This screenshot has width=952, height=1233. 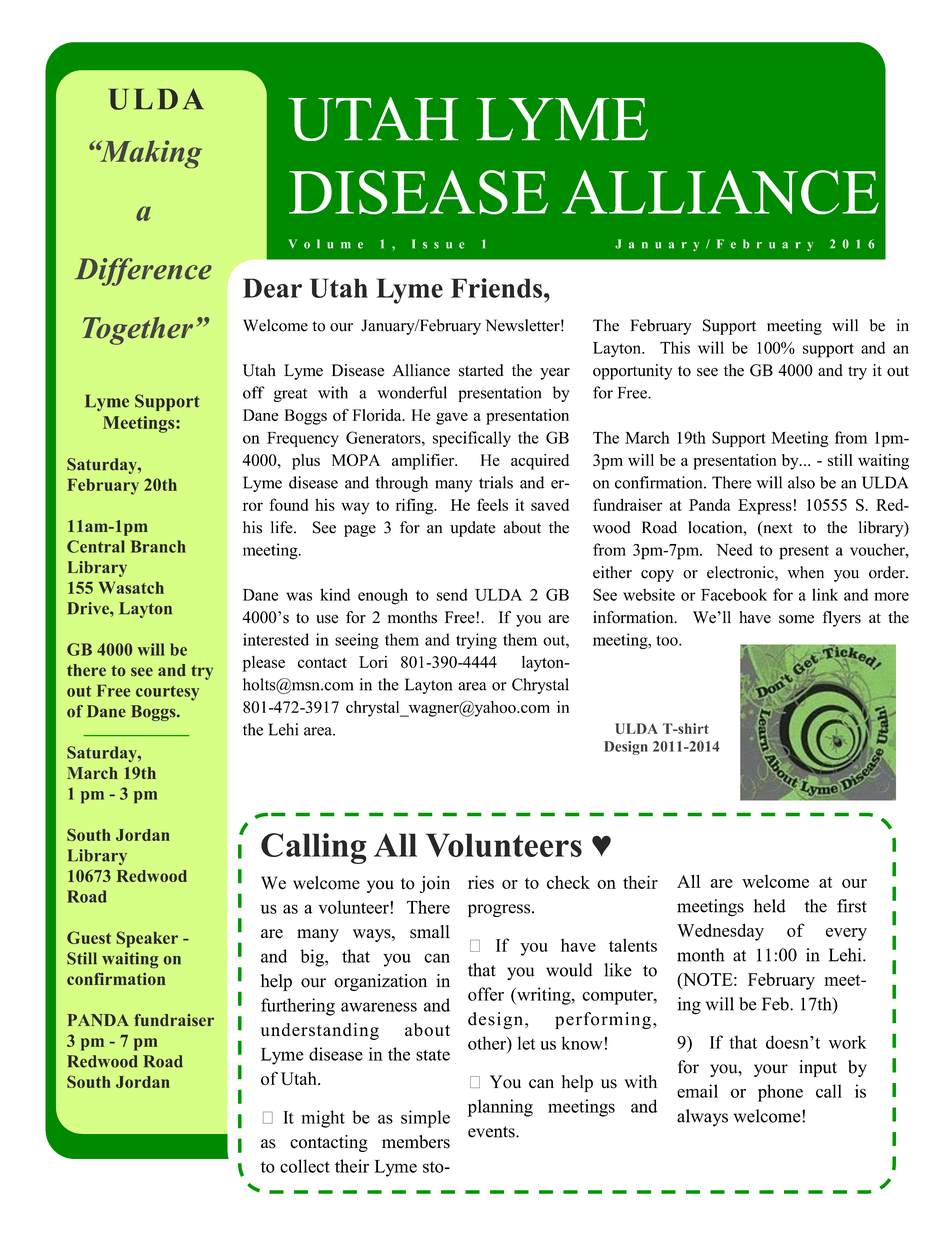 I want to click on Speaker, so click(x=147, y=939).
